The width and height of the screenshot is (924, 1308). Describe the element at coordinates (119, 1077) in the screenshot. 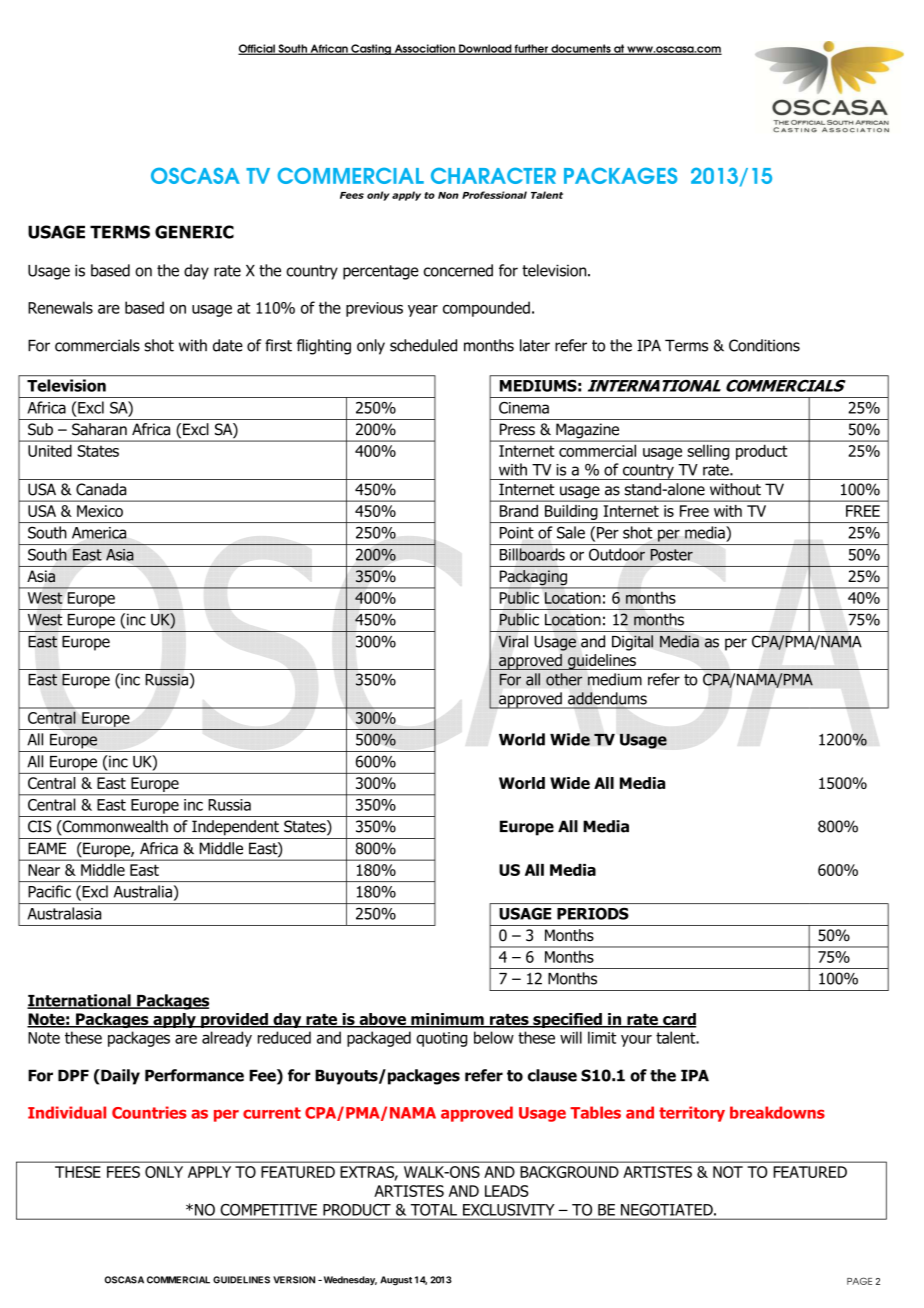

I see `Daily` at that location.
